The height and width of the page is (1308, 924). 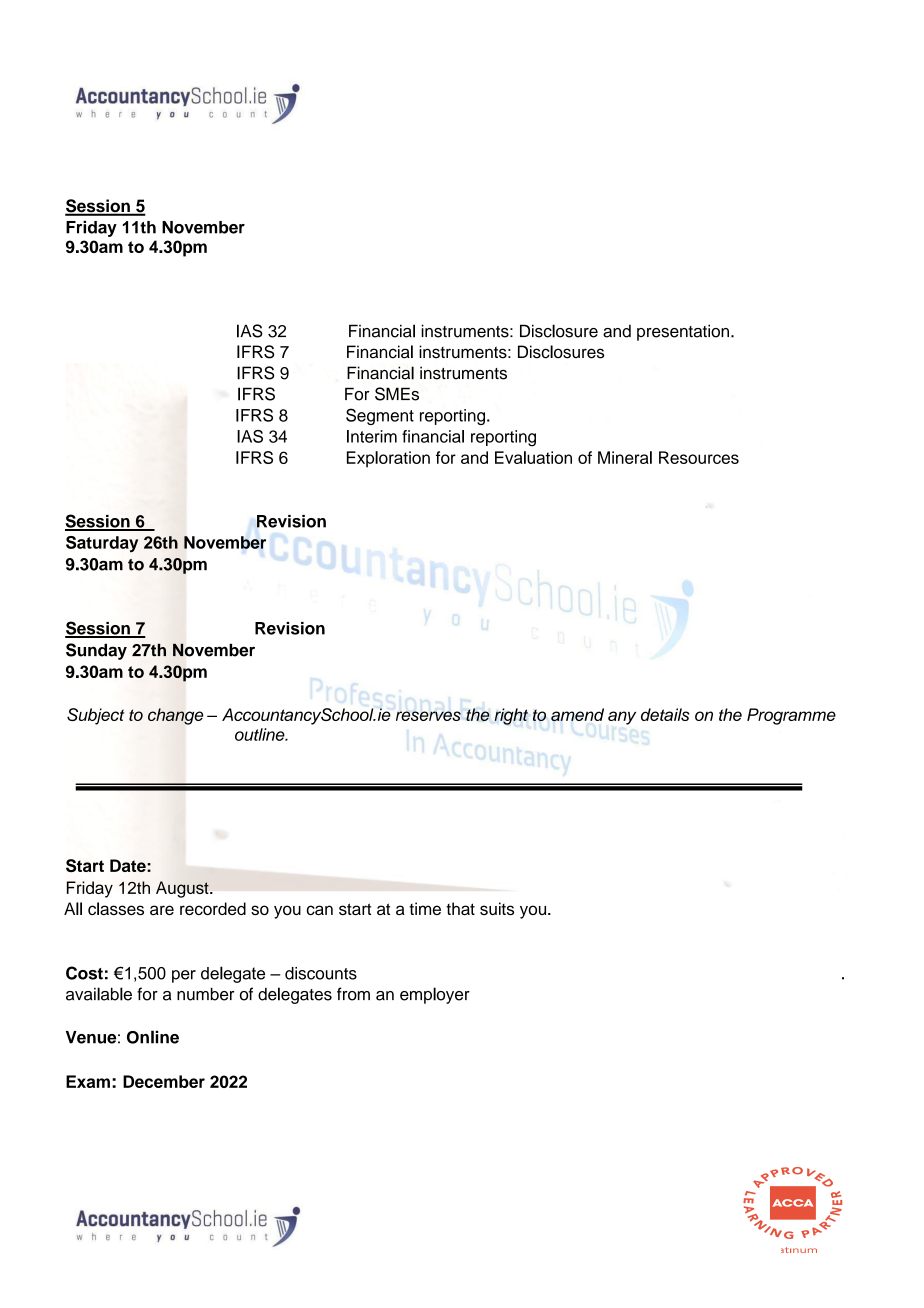 What do you see at coordinates (175, 716) in the page?
I see `change` at bounding box center [175, 716].
